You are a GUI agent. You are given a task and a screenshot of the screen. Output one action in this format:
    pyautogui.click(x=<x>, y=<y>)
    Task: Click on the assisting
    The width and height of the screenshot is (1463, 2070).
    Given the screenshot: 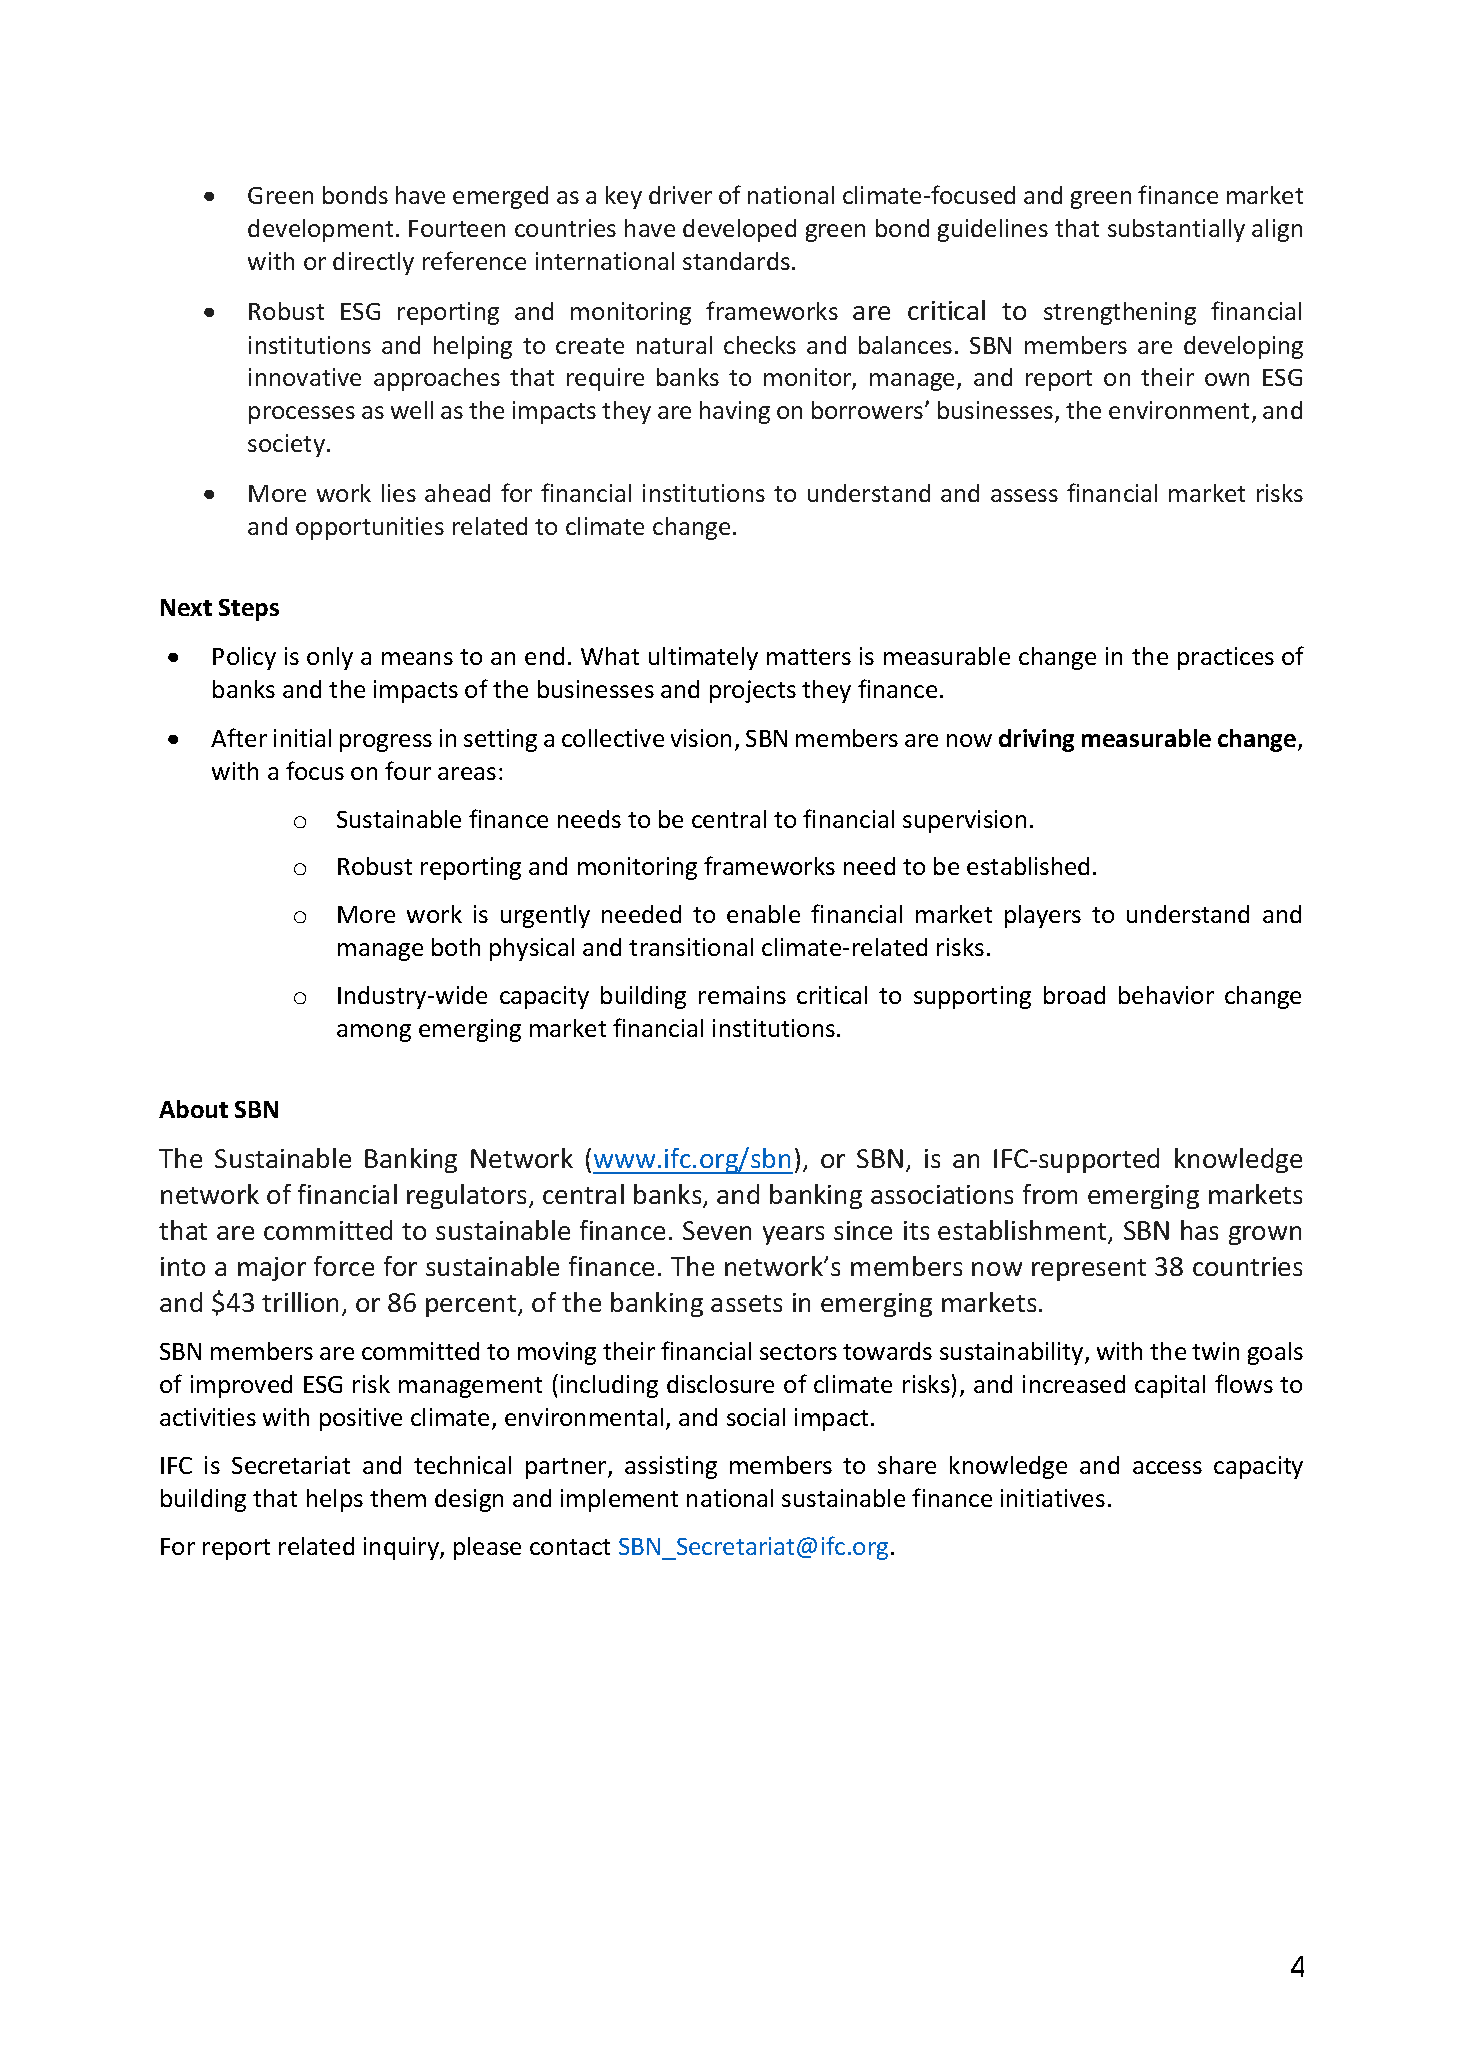 What is the action you would take?
    pyautogui.click(x=671, y=1467)
